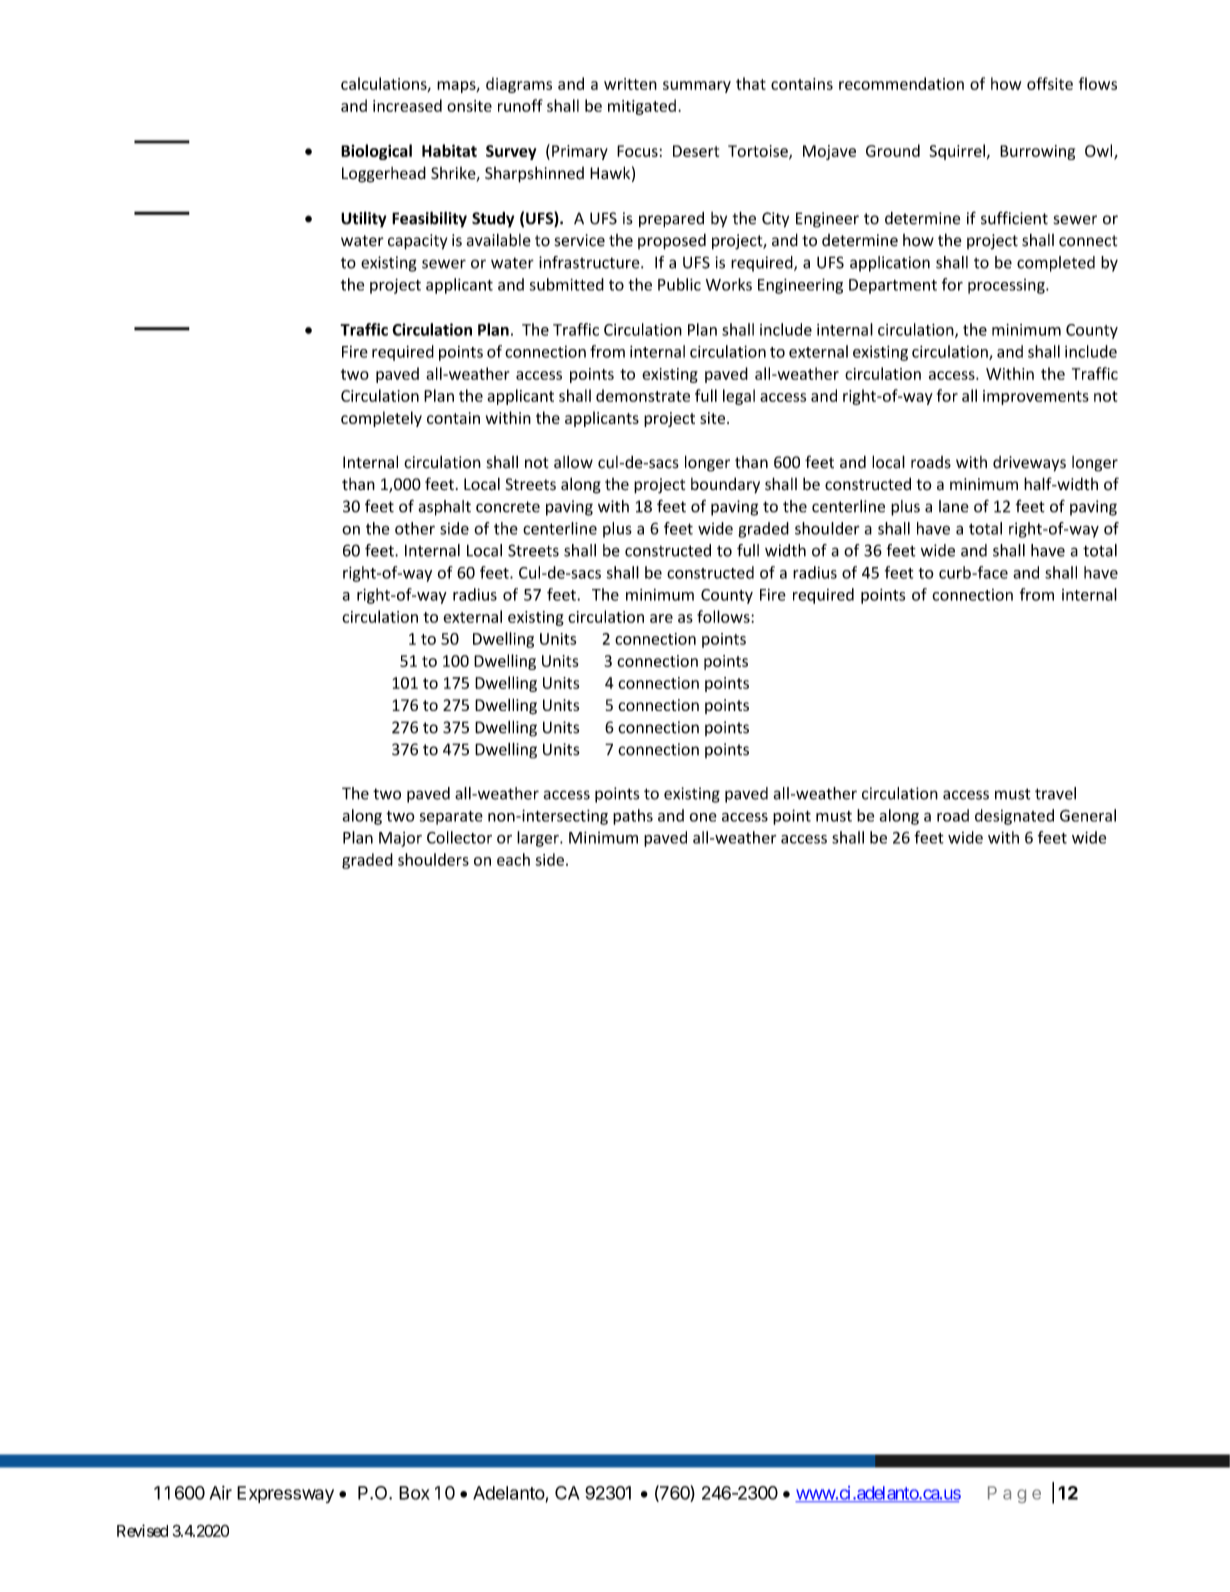  I want to click on designated, so click(1014, 817).
